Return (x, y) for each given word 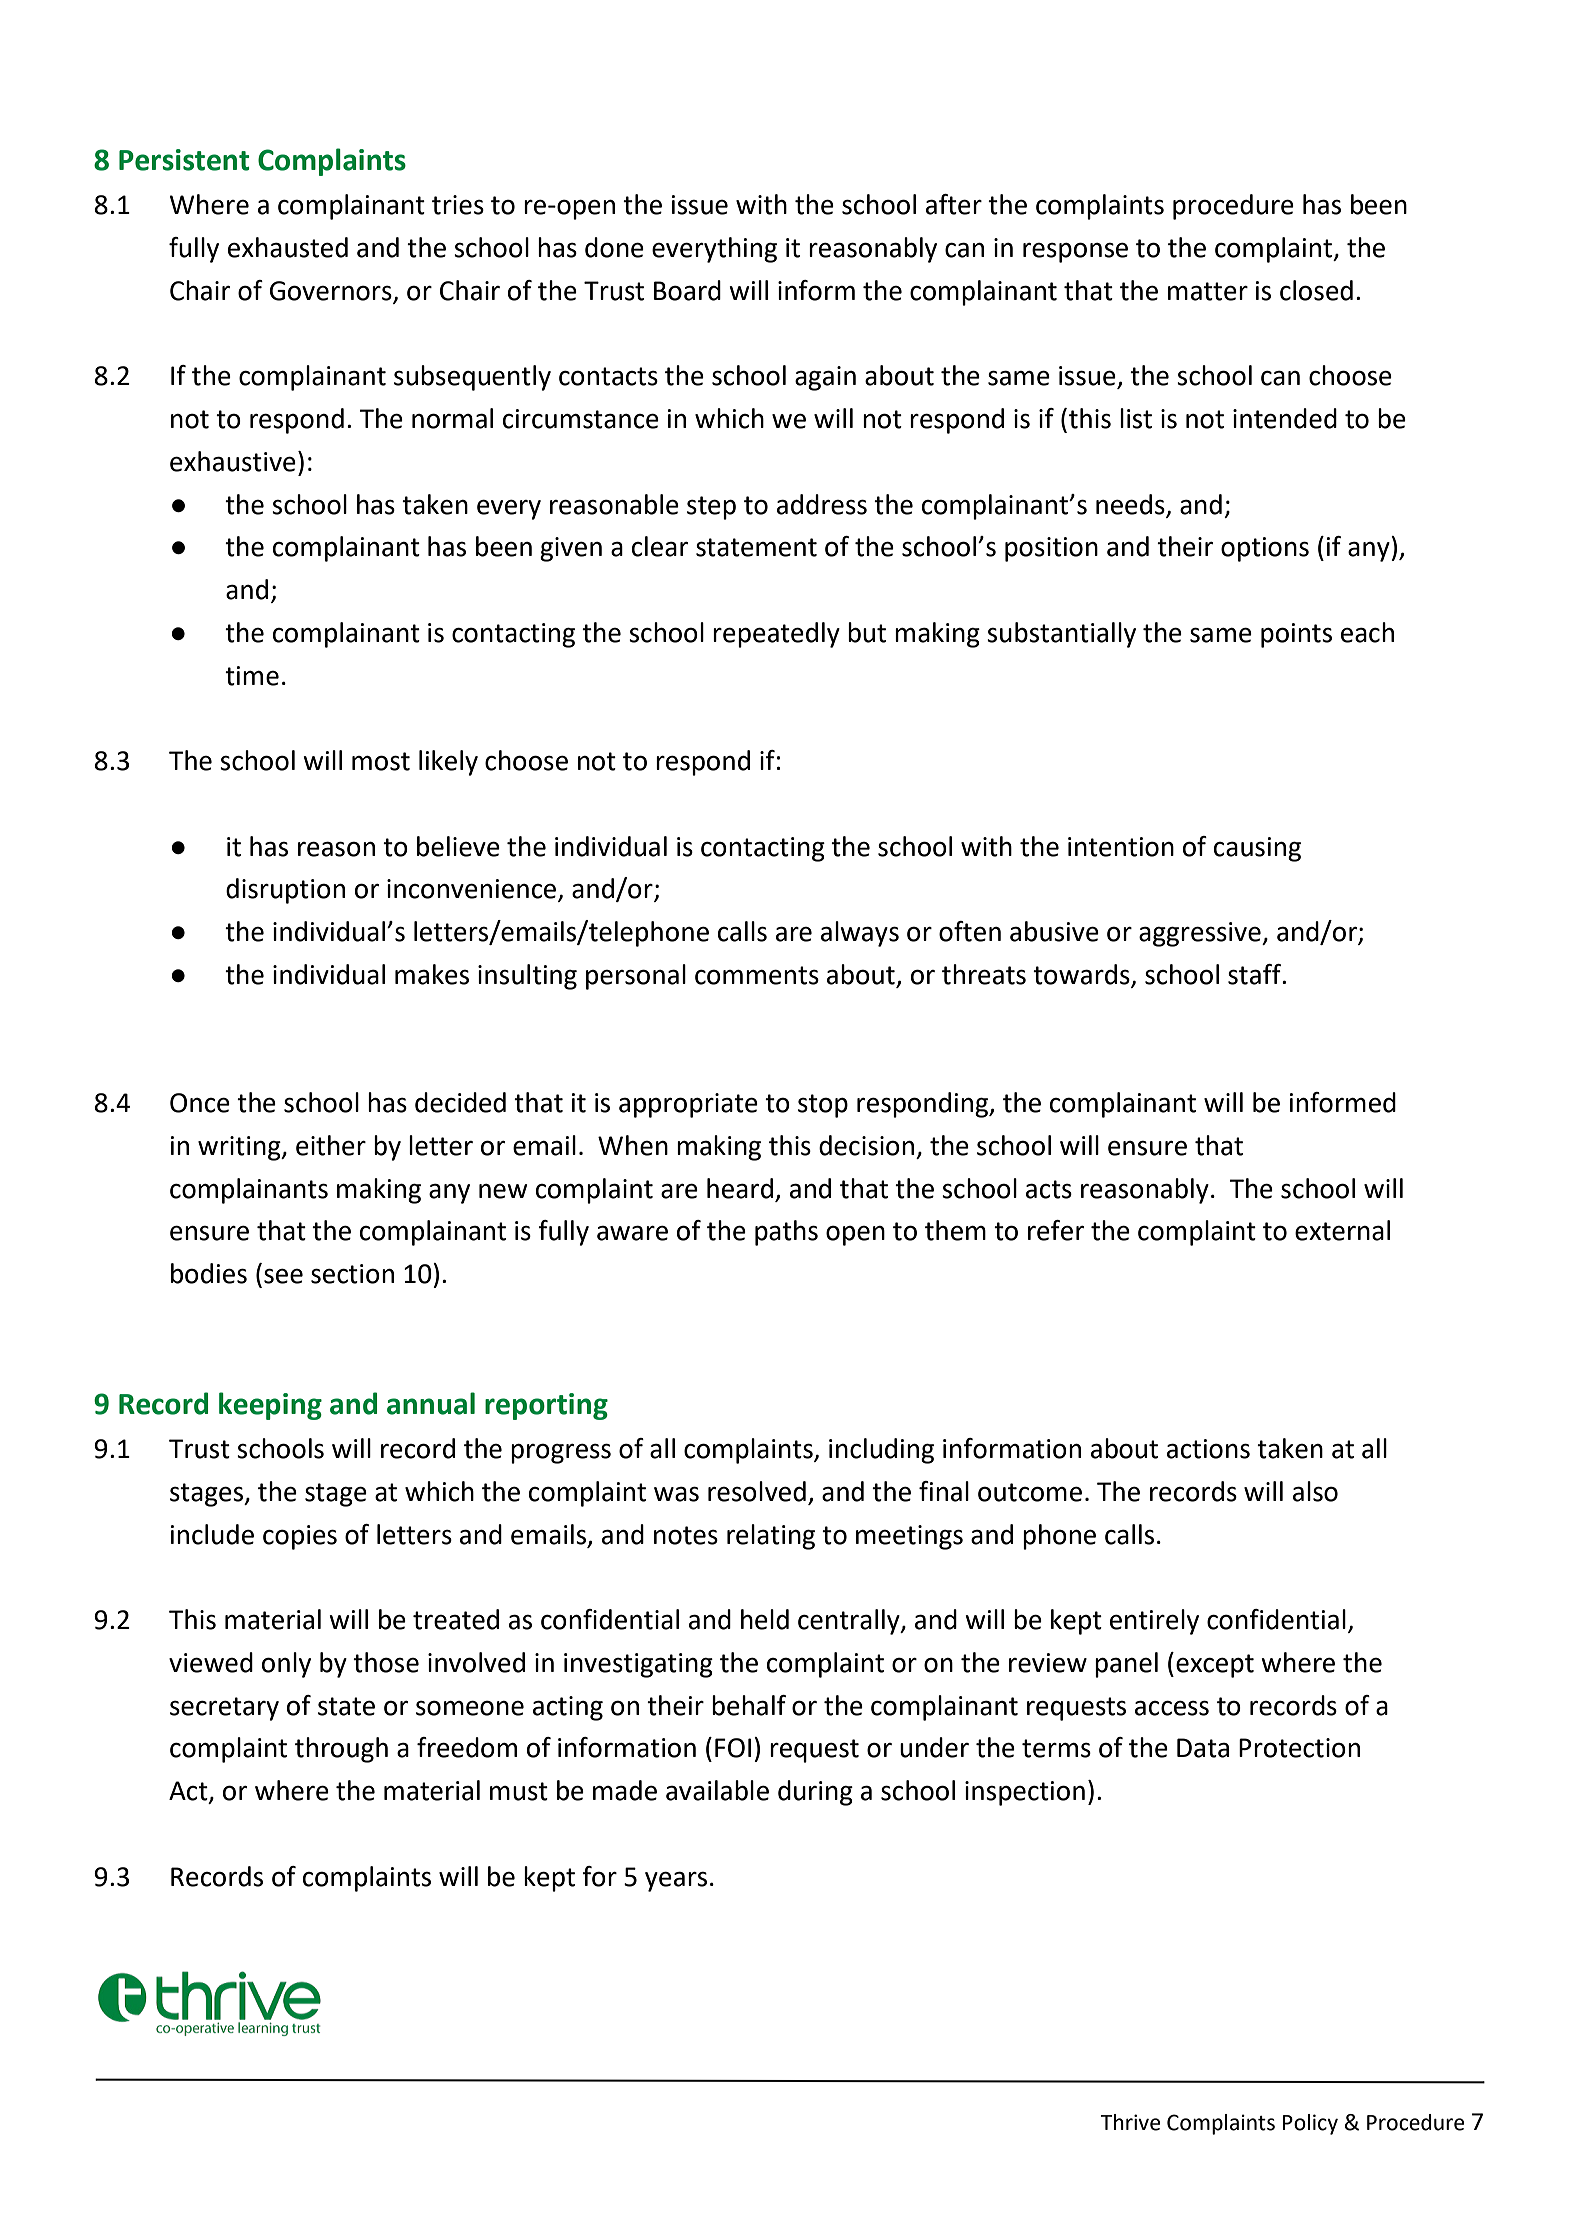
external (1342, 1230)
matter (1208, 291)
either (331, 1145)
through (341, 1750)
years (676, 1882)
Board (687, 290)
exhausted (288, 247)
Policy (1310, 2124)
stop (823, 1106)
